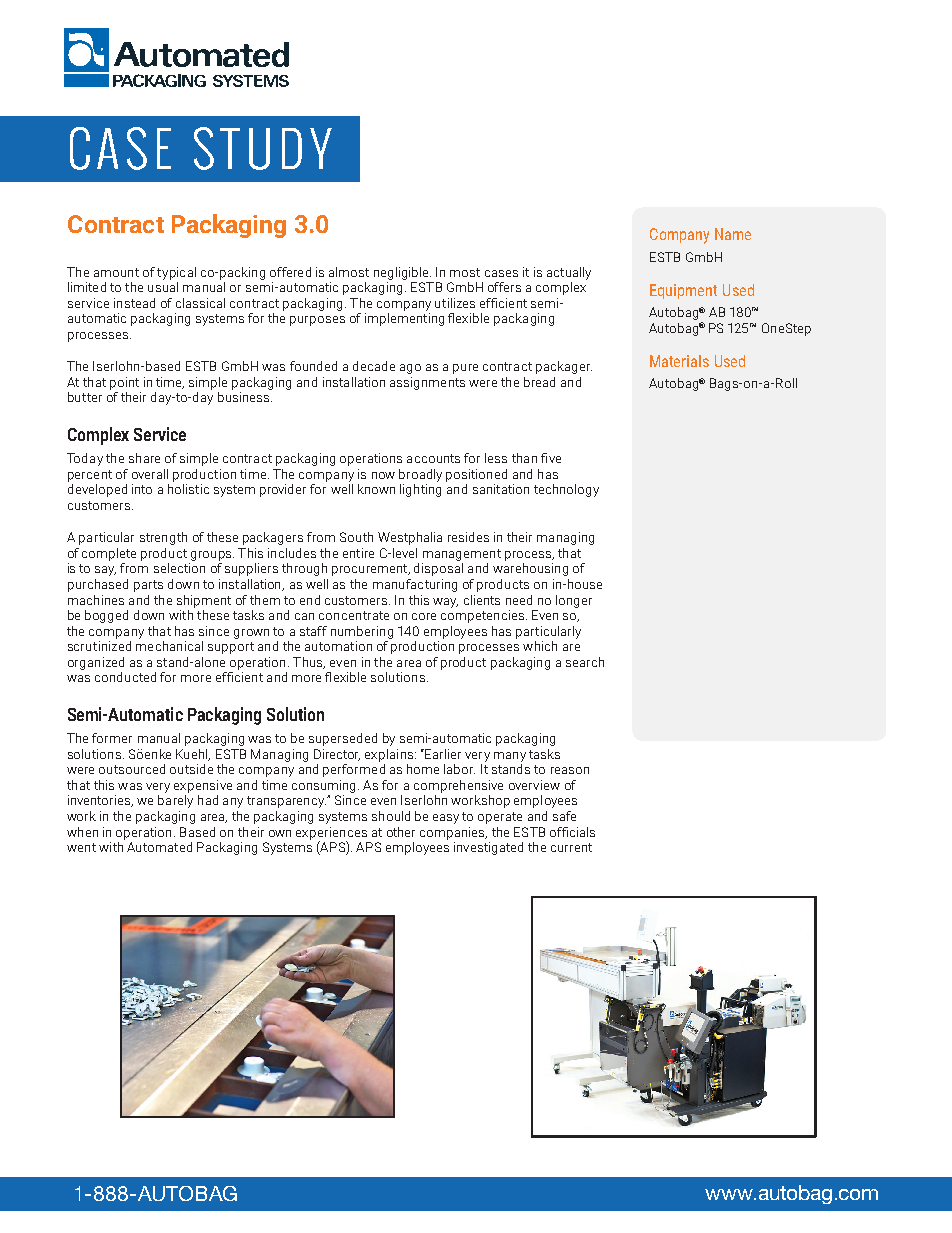 This screenshot has height=1233, width=952. I want to click on Automated, so click(159, 847).
